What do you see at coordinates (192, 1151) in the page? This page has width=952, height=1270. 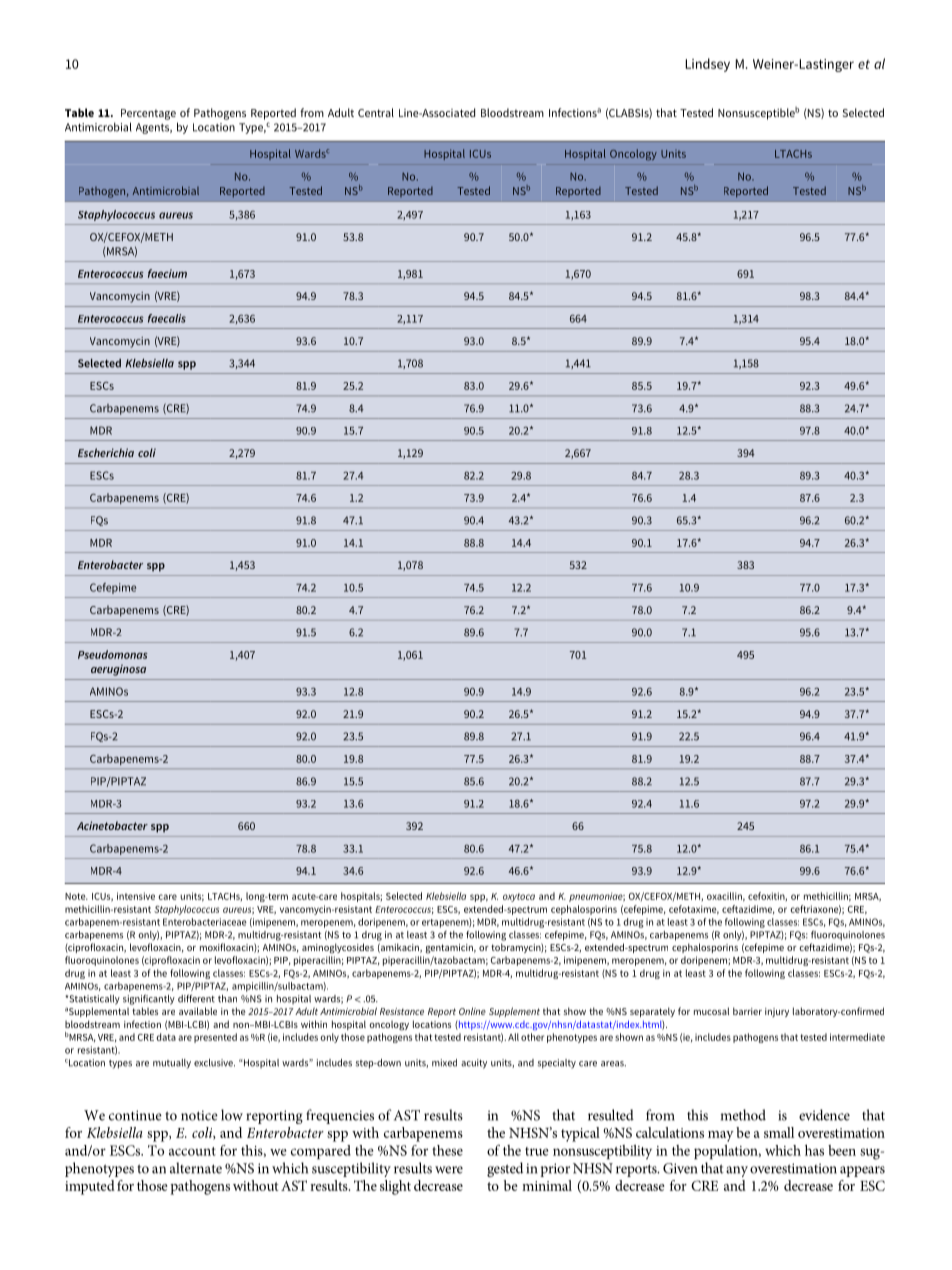 I see `account` at bounding box center [192, 1151].
